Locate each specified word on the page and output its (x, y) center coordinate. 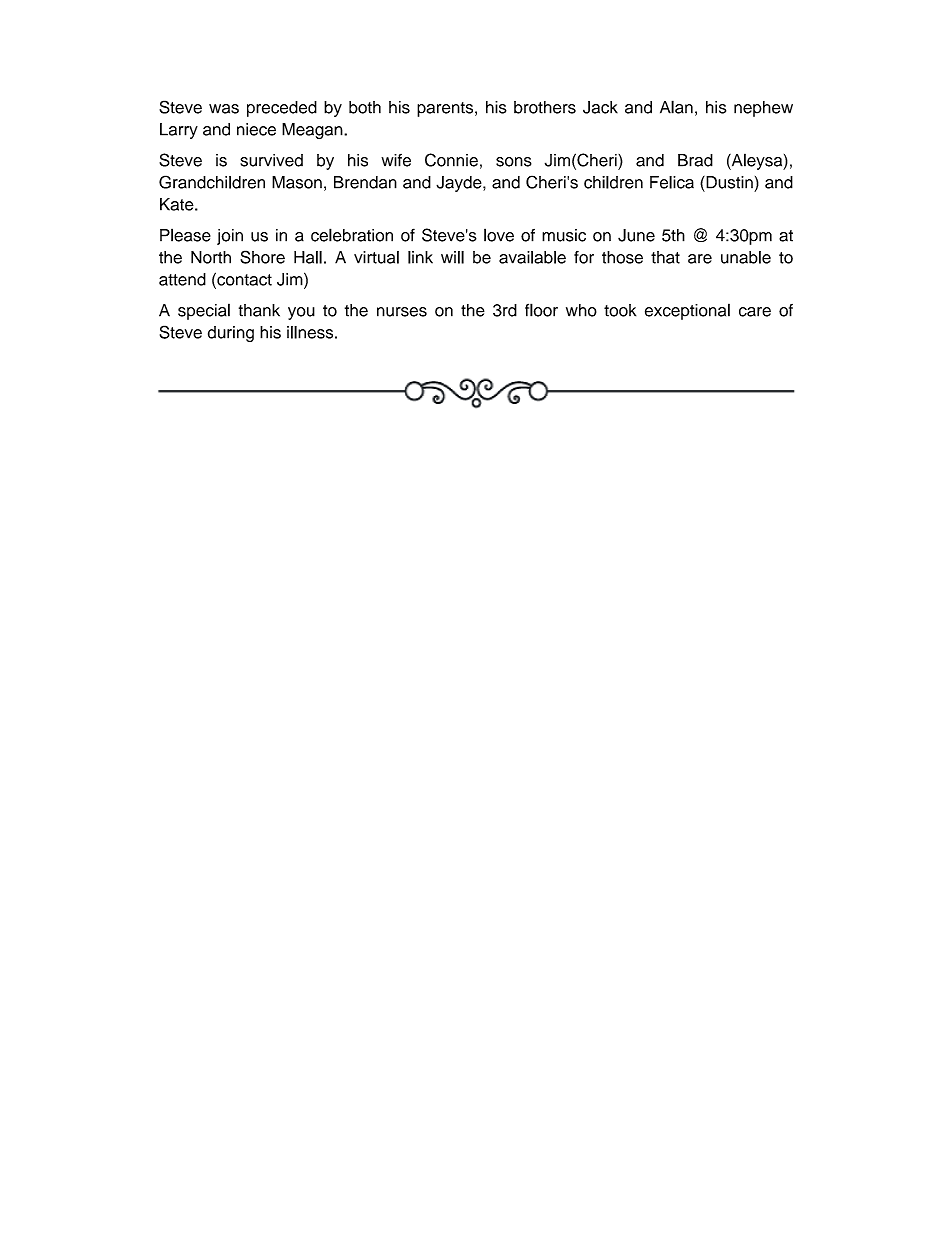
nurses (402, 312)
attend (182, 279)
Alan (676, 107)
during (231, 334)
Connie (451, 160)
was (224, 109)
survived (271, 160)
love (499, 235)
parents (446, 109)
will (452, 257)
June (636, 235)
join (230, 237)
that (665, 257)
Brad (695, 160)
